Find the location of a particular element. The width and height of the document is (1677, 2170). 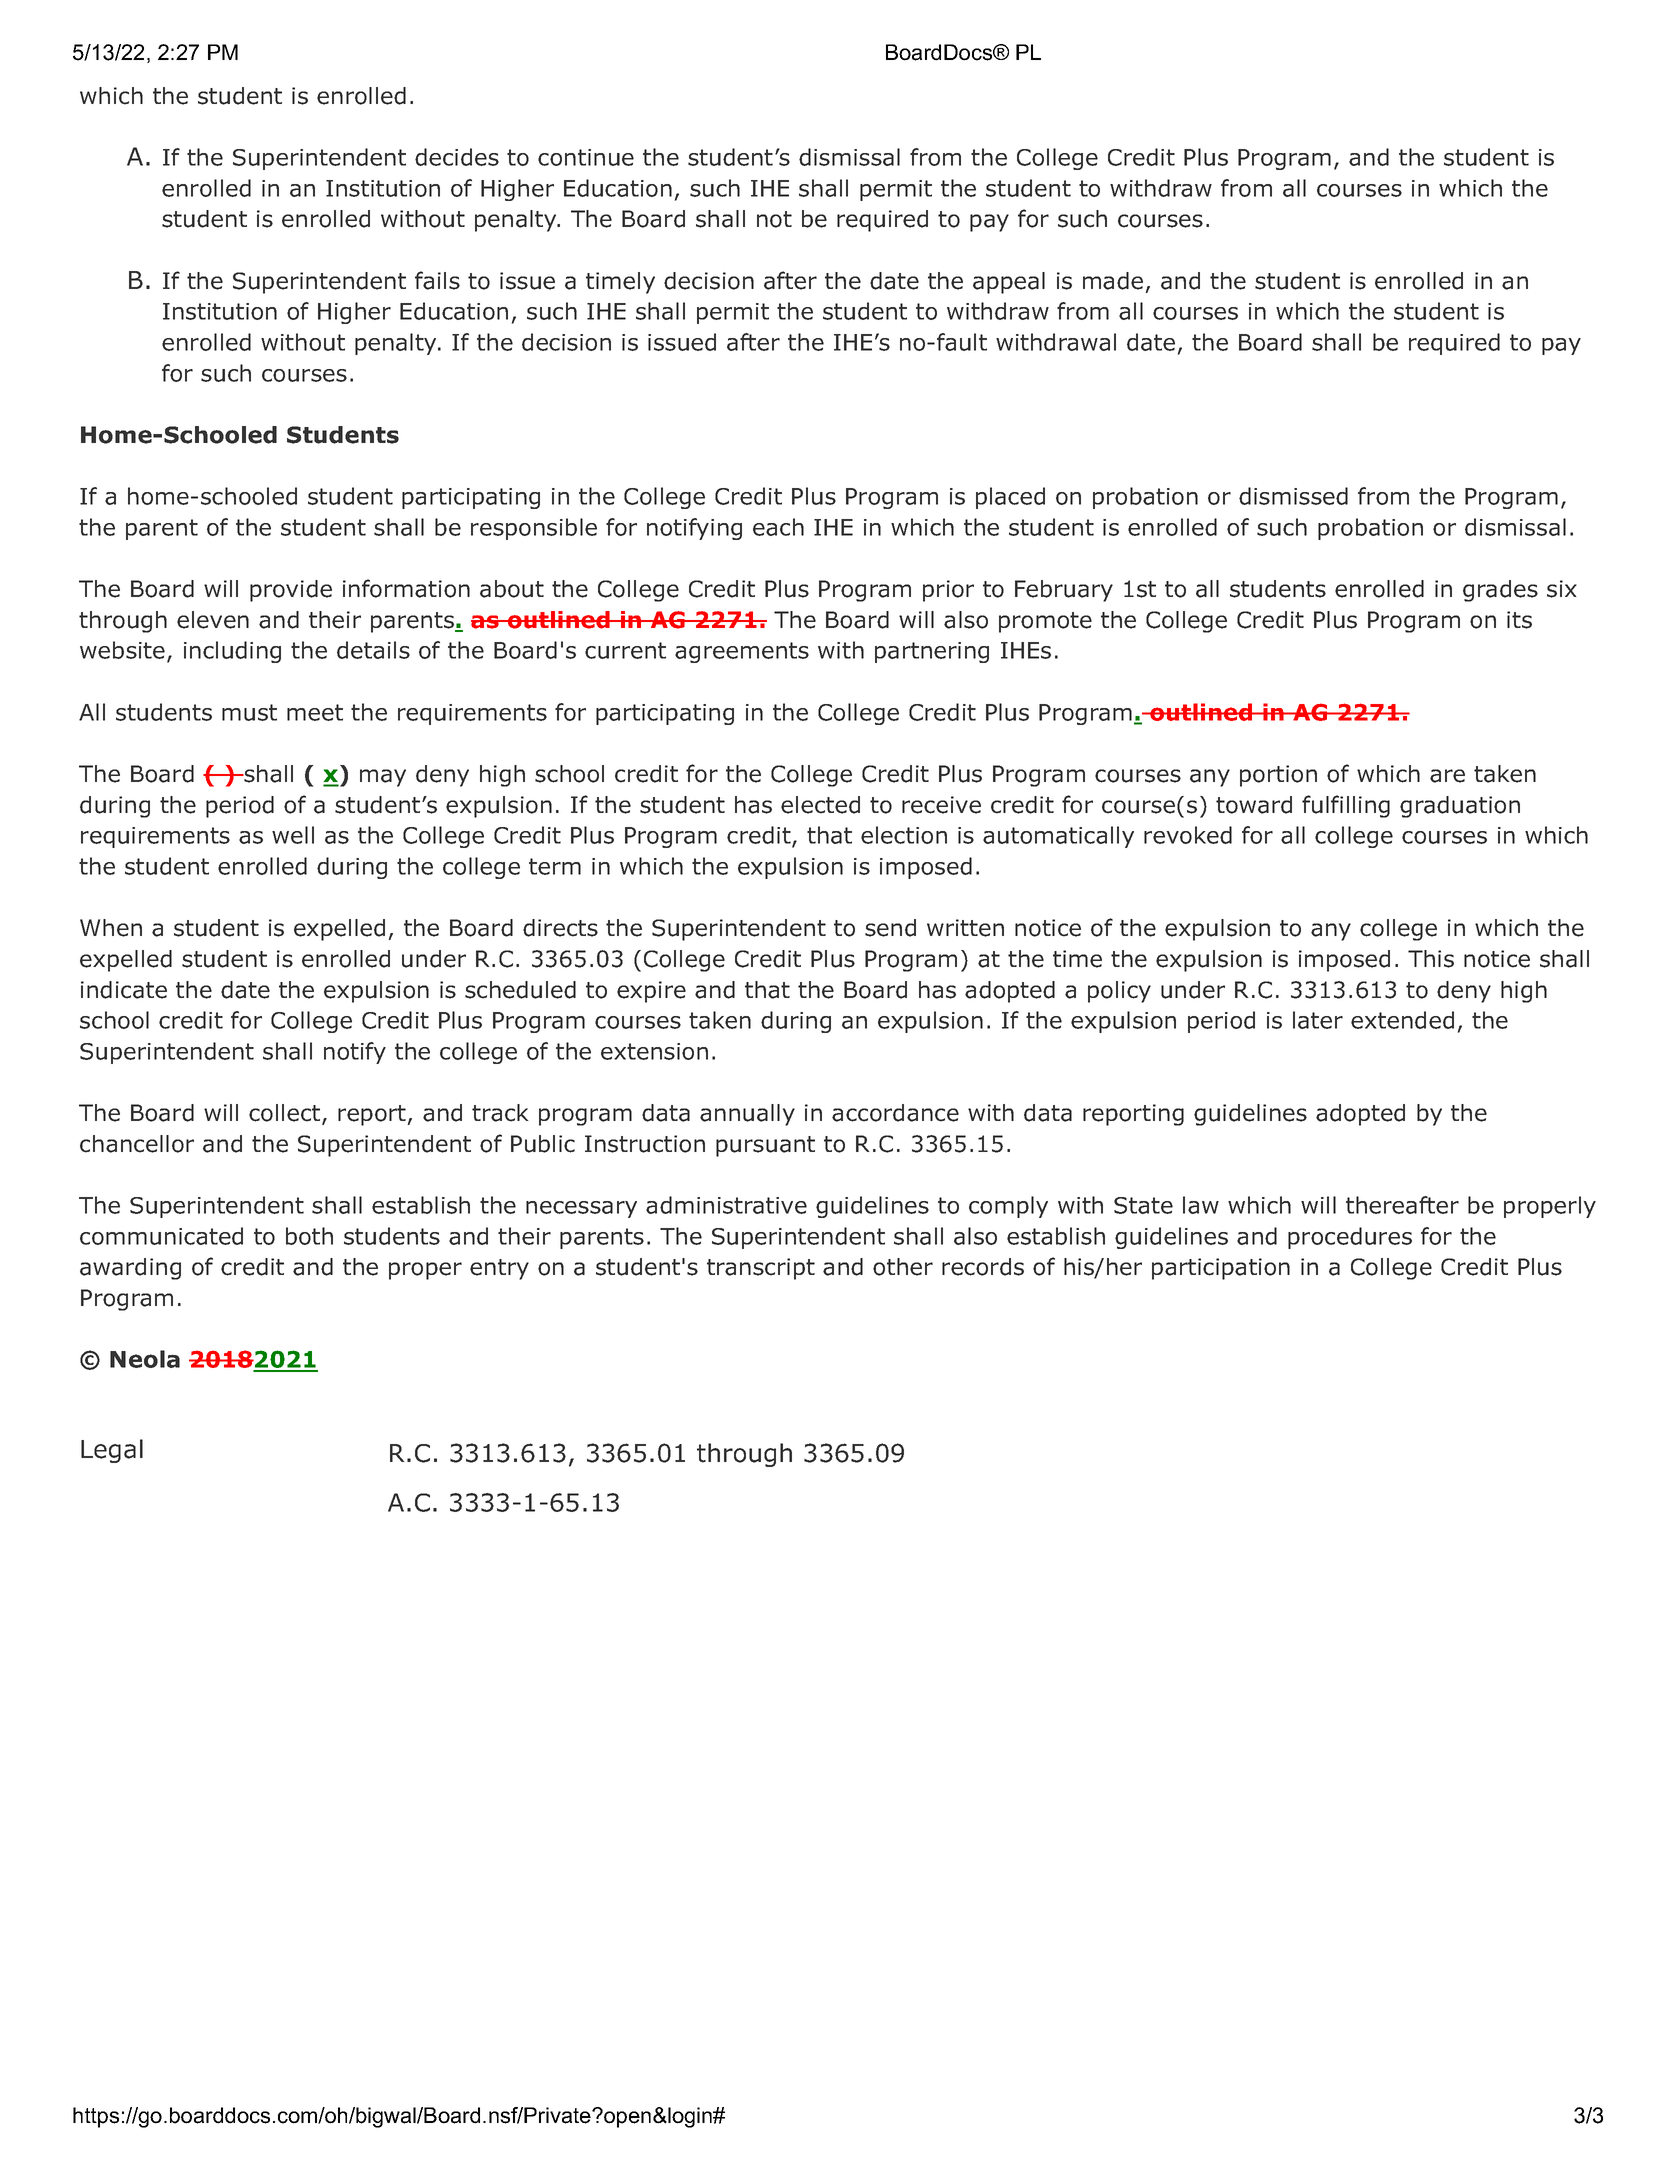

fulfilling is located at coordinates (1346, 806).
